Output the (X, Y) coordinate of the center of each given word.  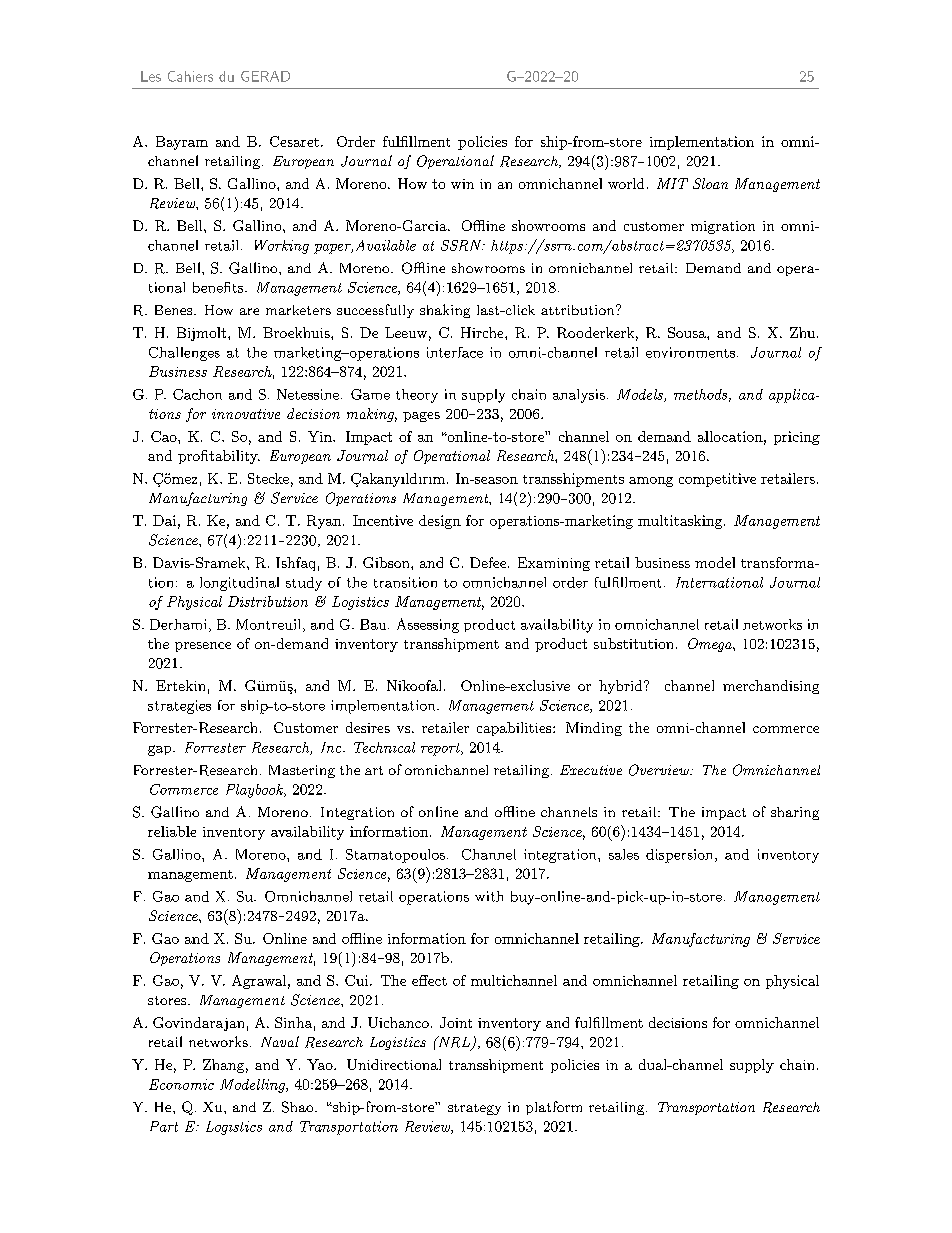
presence (203, 647)
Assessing (428, 625)
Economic (181, 1084)
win (462, 184)
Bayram (182, 143)
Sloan (710, 183)
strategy (474, 1109)
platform (554, 1108)
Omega (711, 645)
